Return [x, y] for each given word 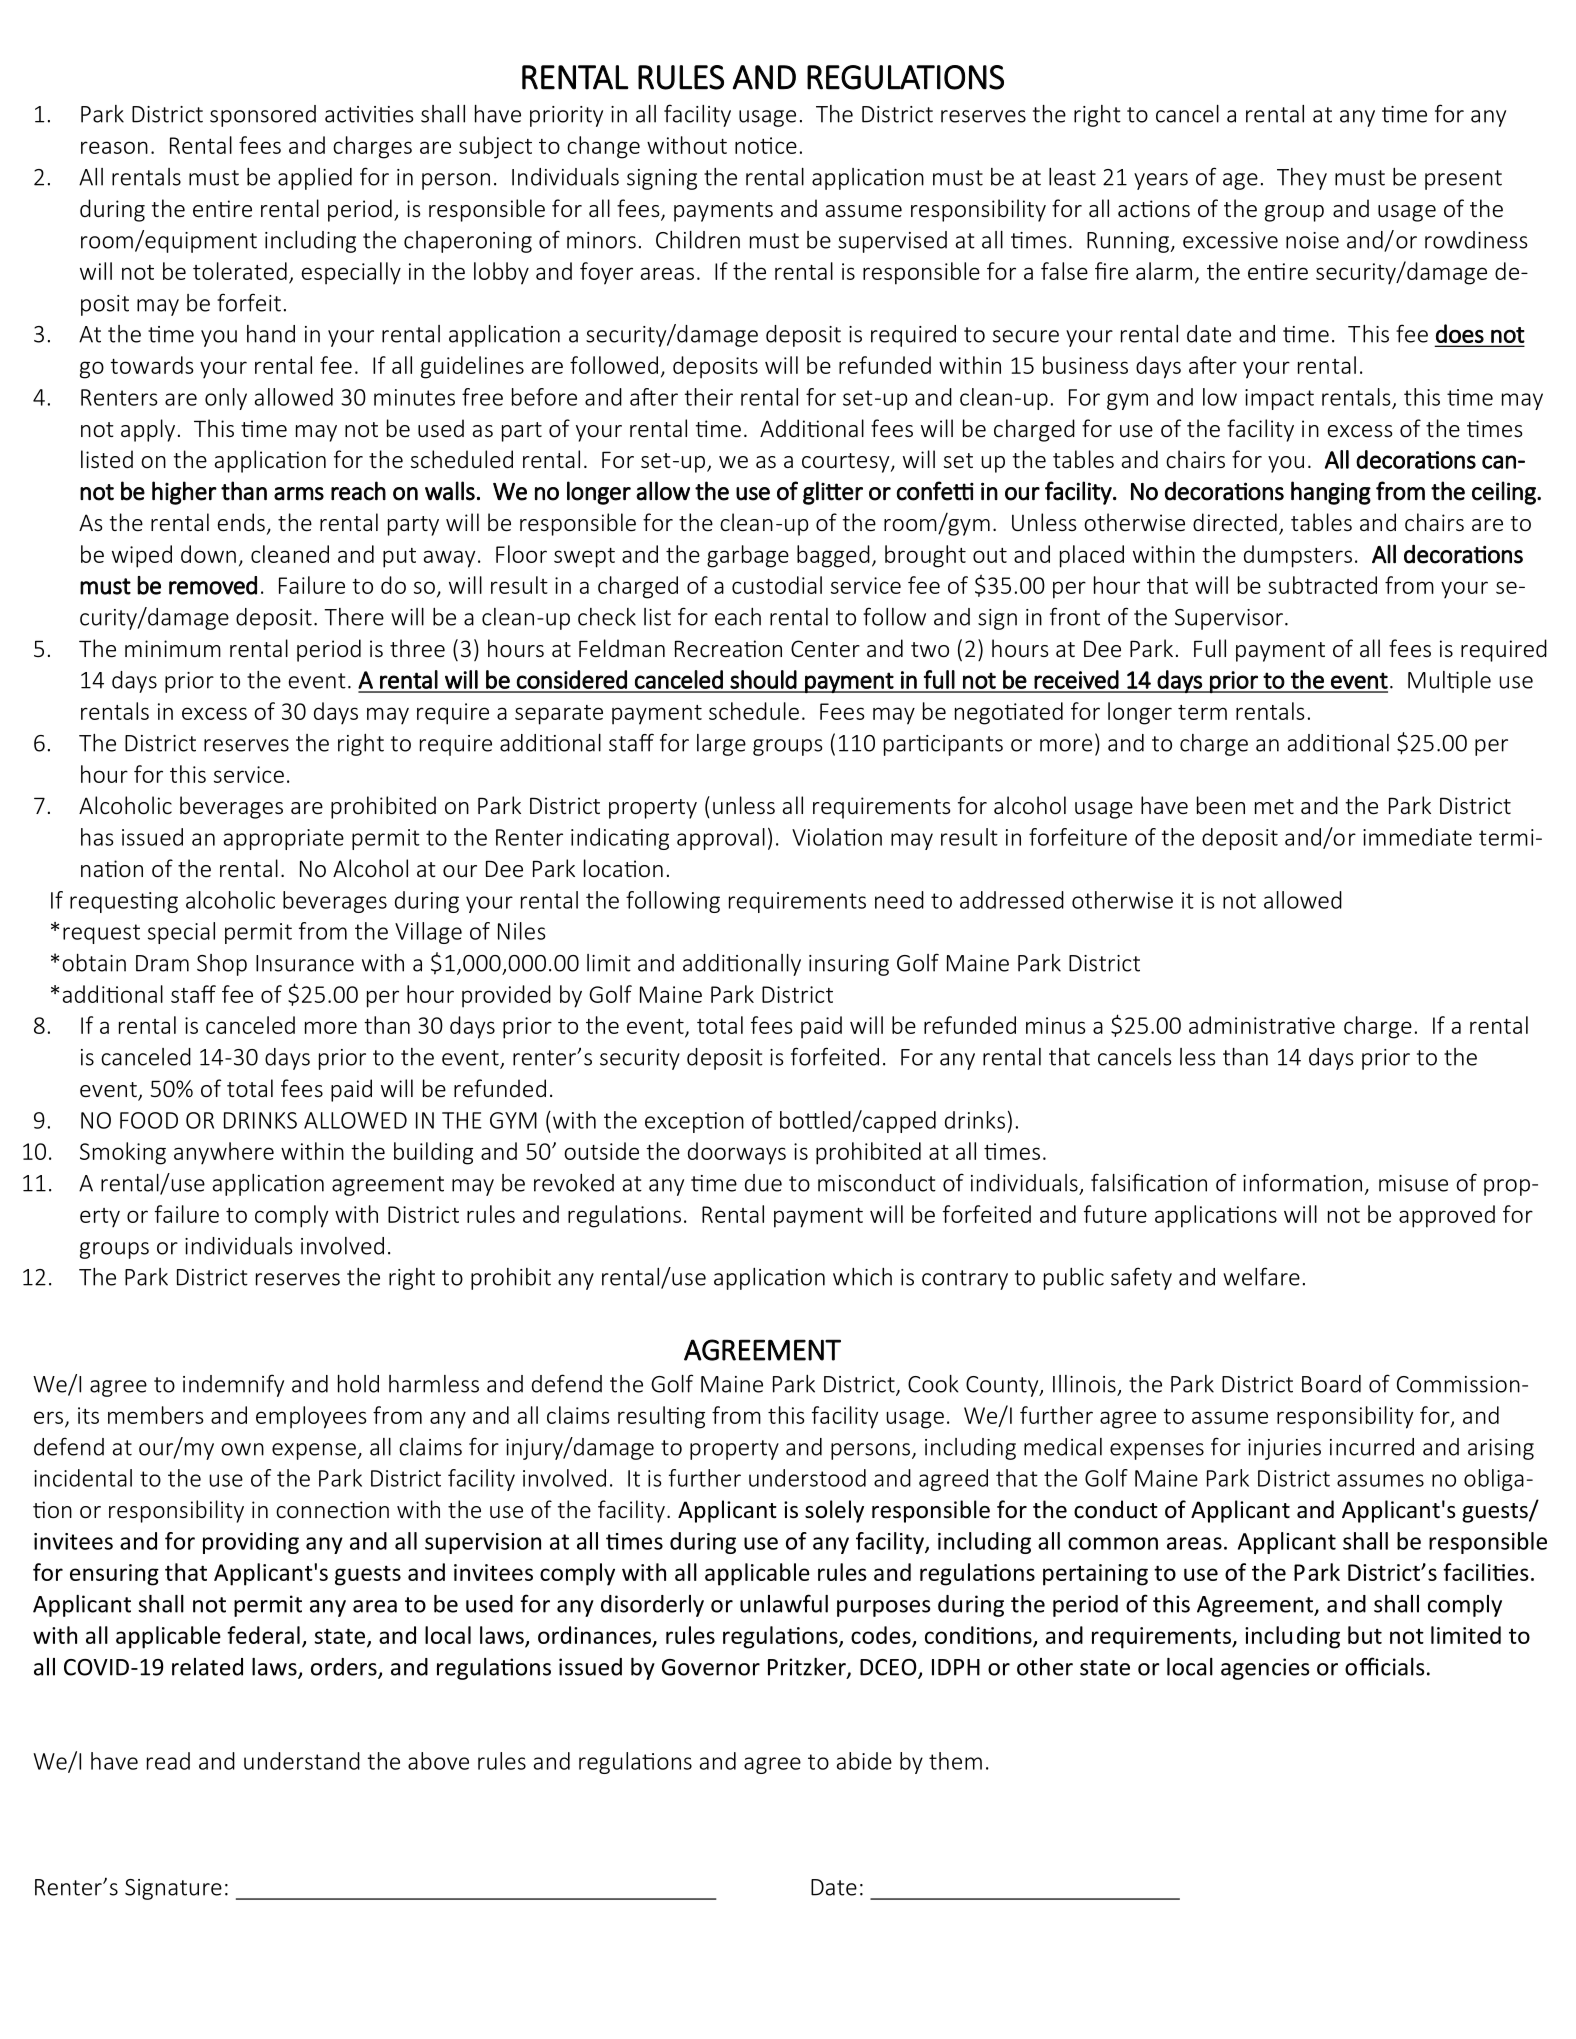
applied [315, 179]
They [1302, 179]
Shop [222, 965]
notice [766, 145]
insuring [849, 965]
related [207, 1667]
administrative [1262, 1025]
